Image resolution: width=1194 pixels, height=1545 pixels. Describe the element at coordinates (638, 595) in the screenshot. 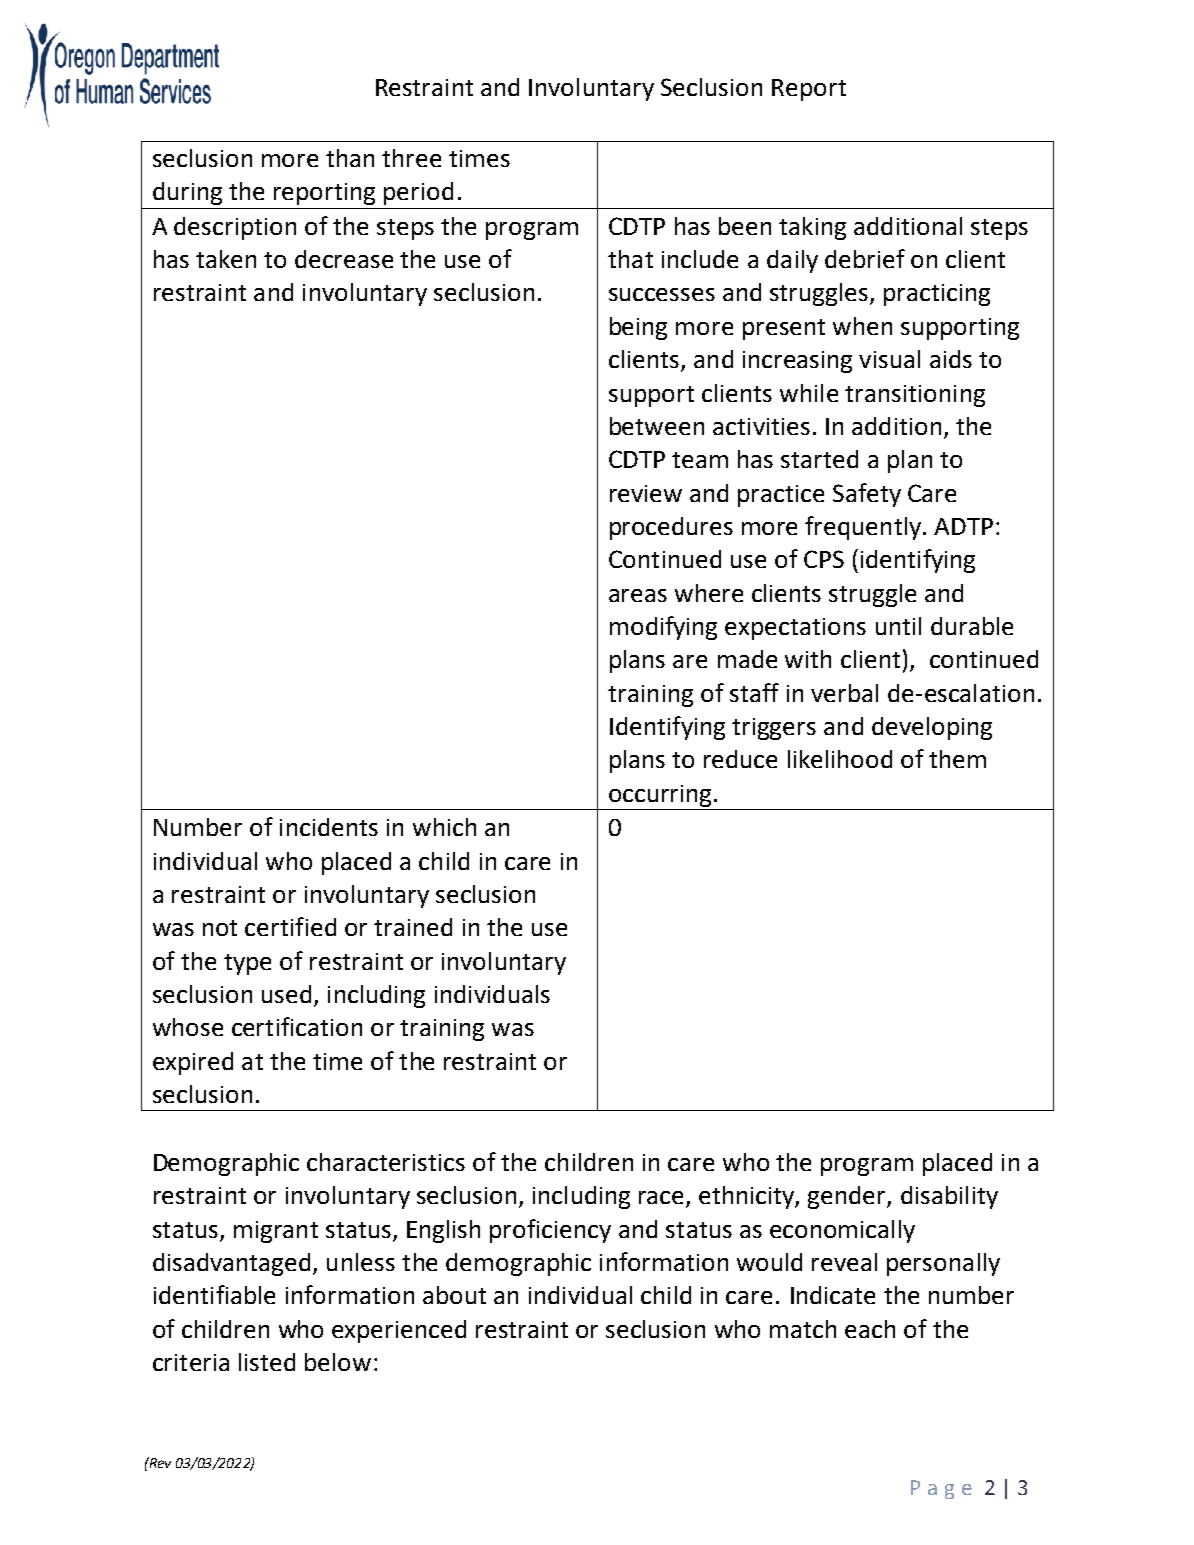

I see `areas` at that location.
